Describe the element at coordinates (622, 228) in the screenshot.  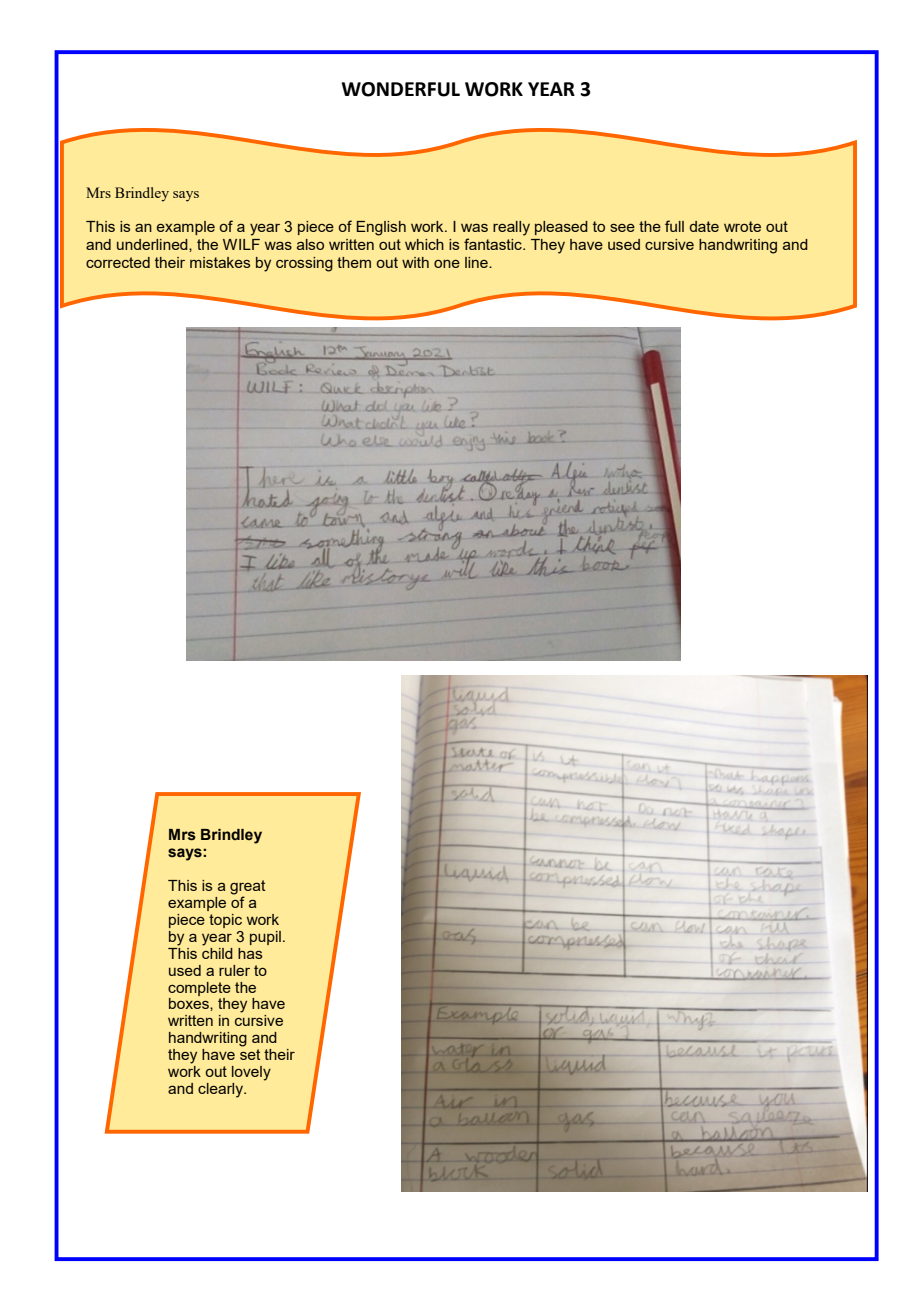
I see `see` at that location.
